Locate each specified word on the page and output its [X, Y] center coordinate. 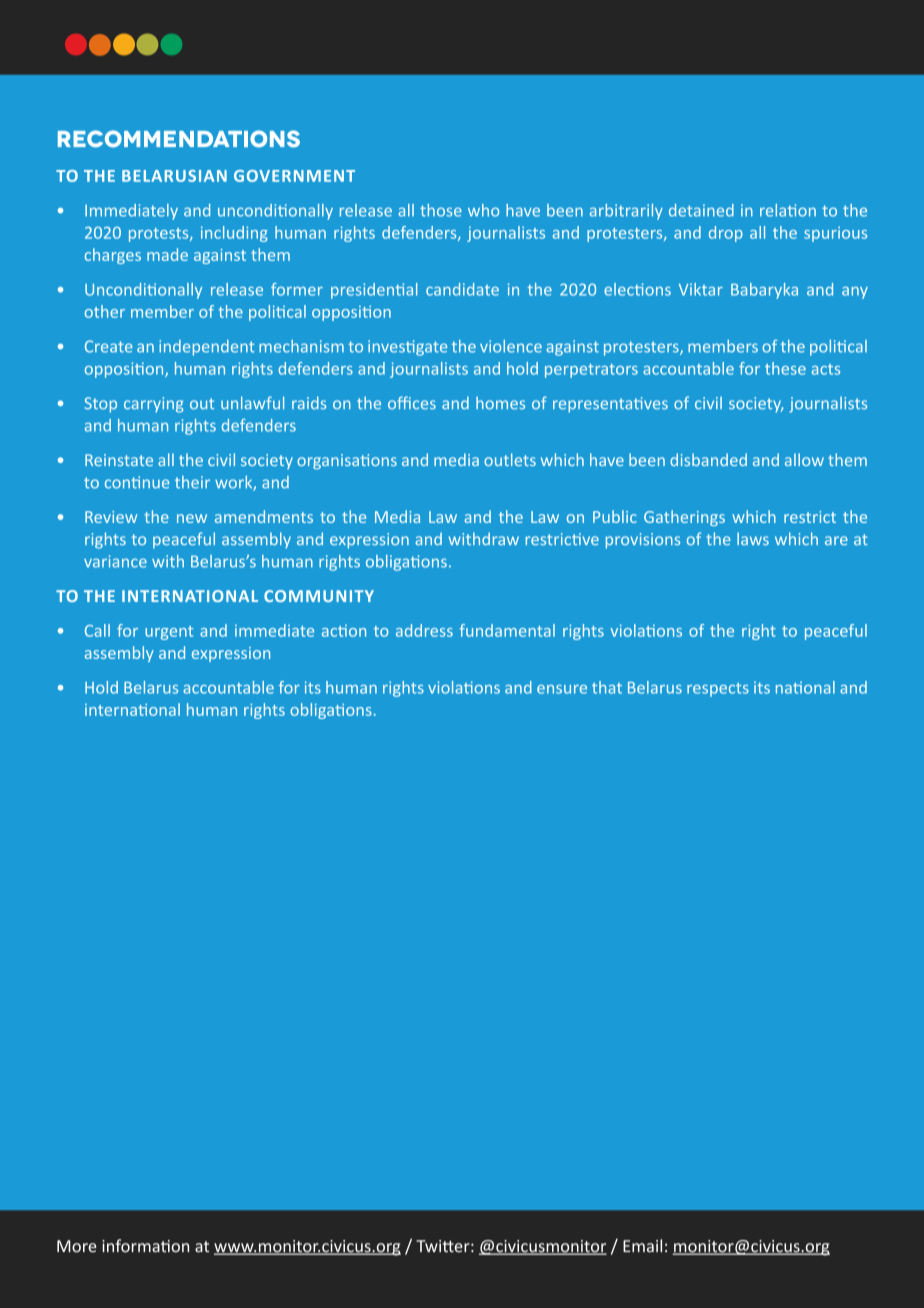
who [483, 210]
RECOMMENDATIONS [179, 139]
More [76, 1246]
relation [788, 210]
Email [642, 1246]
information [145, 1246]
